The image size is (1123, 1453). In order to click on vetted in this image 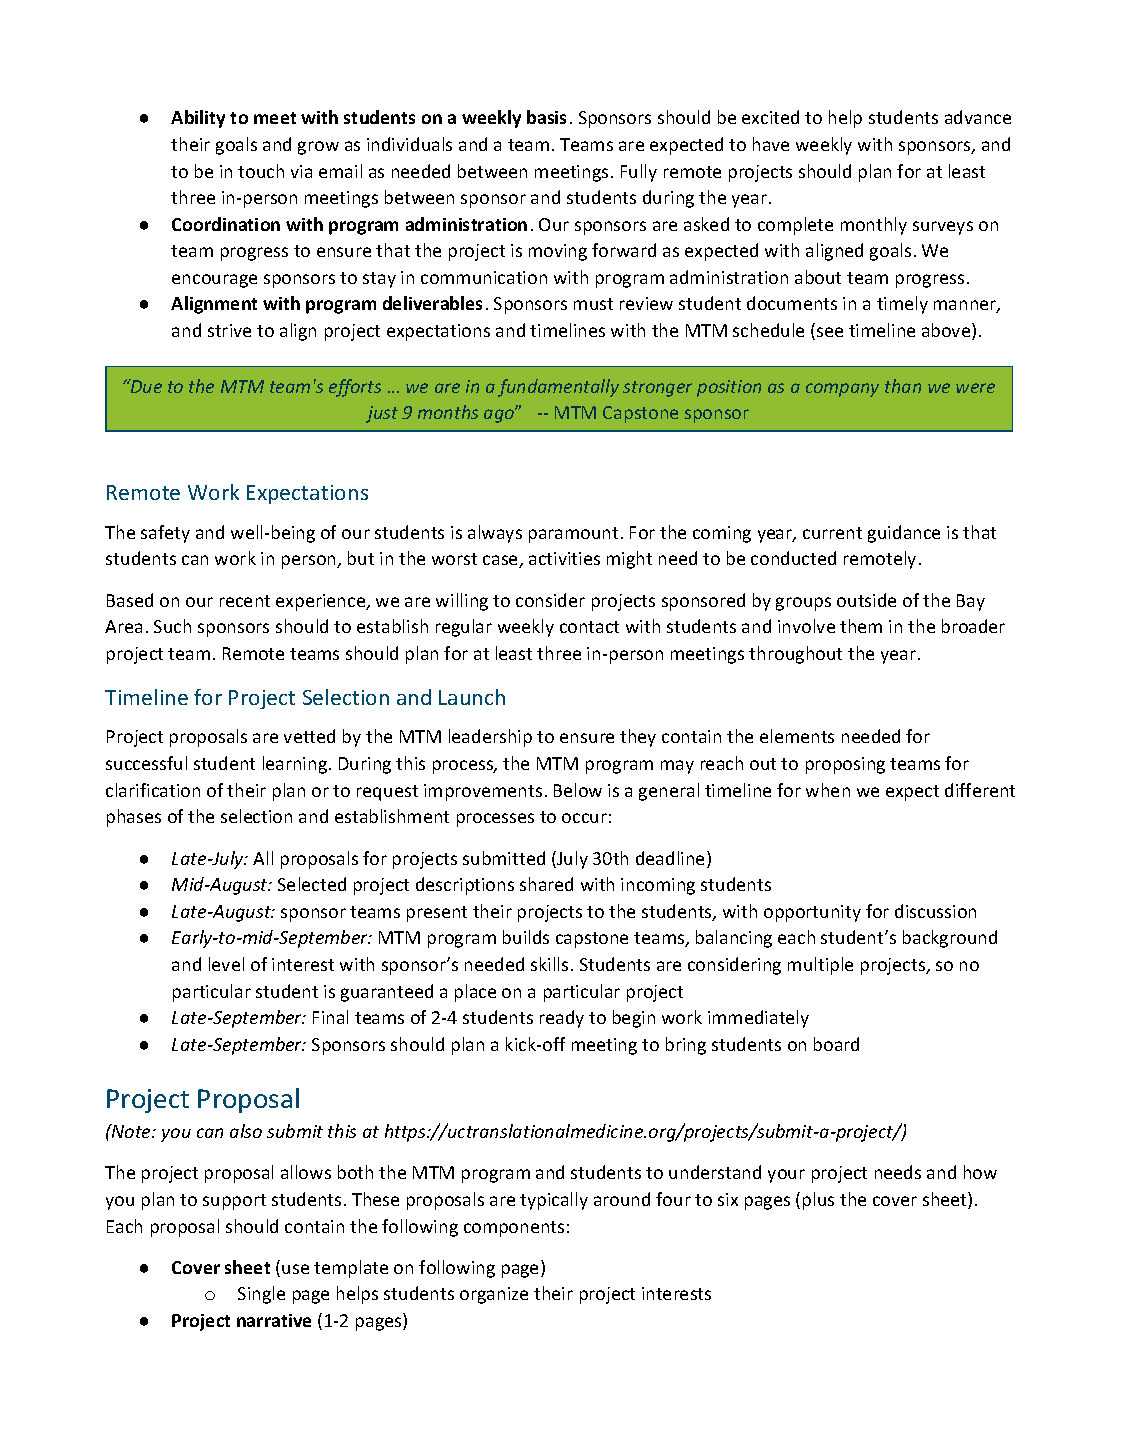, I will do `click(309, 736)`.
